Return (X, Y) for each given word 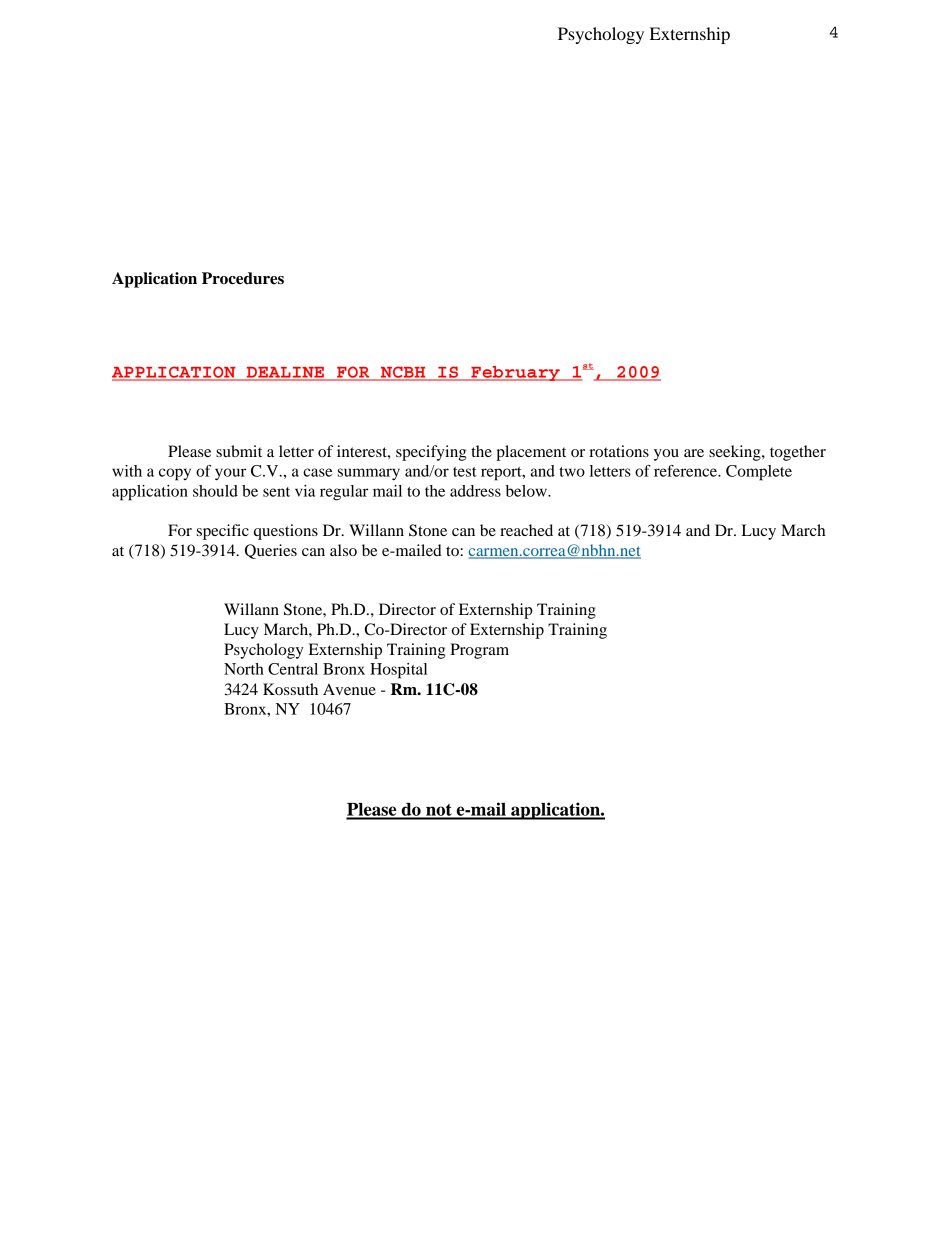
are (694, 453)
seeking (736, 453)
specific (223, 532)
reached (526, 530)
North (244, 669)
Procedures (243, 278)
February (515, 373)
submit (239, 451)
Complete (759, 473)
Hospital (398, 671)
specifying (431, 453)
